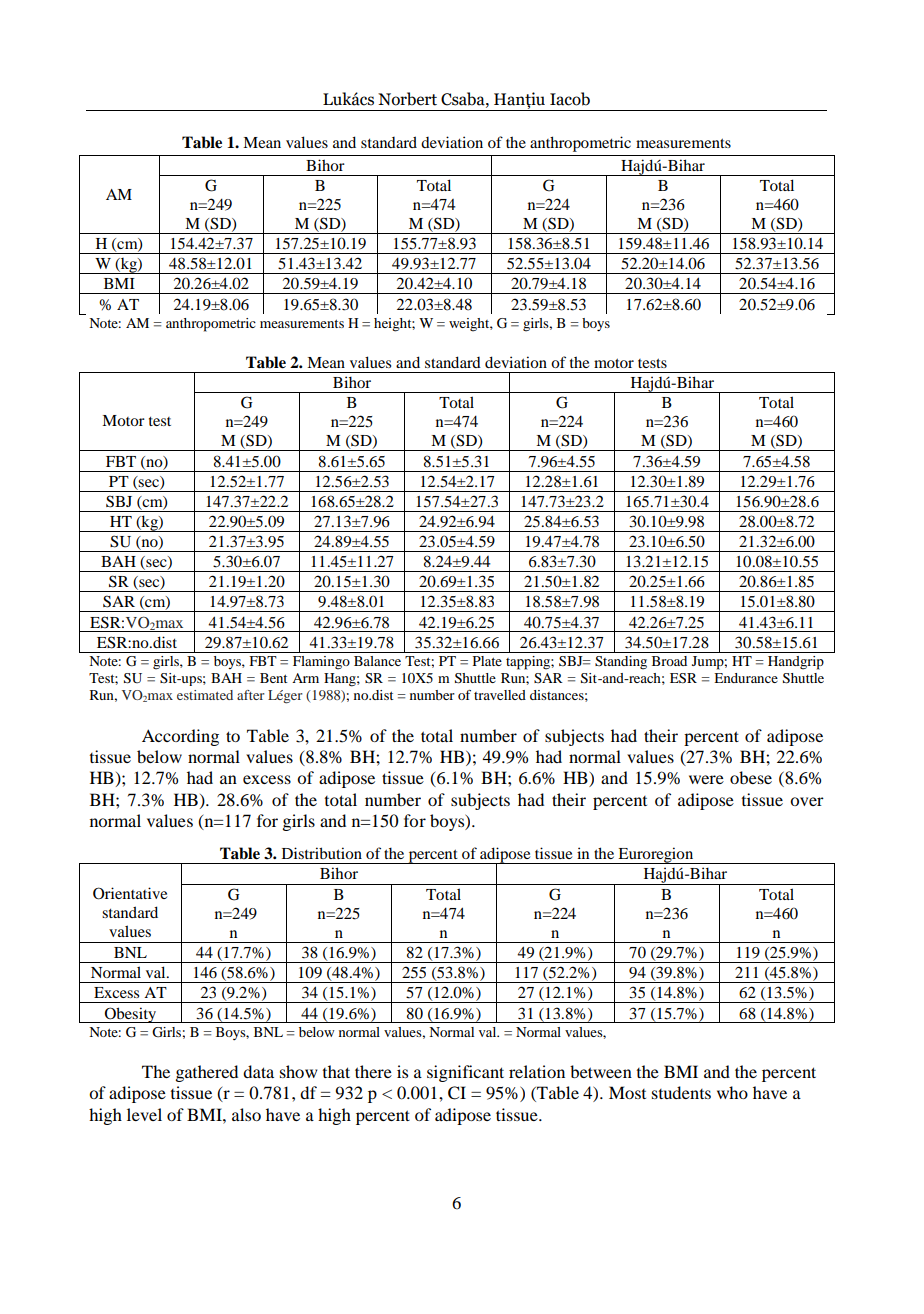 The width and height of the image is (924, 1314). What do you see at coordinates (706, 779) in the image?
I see `were` at bounding box center [706, 779].
